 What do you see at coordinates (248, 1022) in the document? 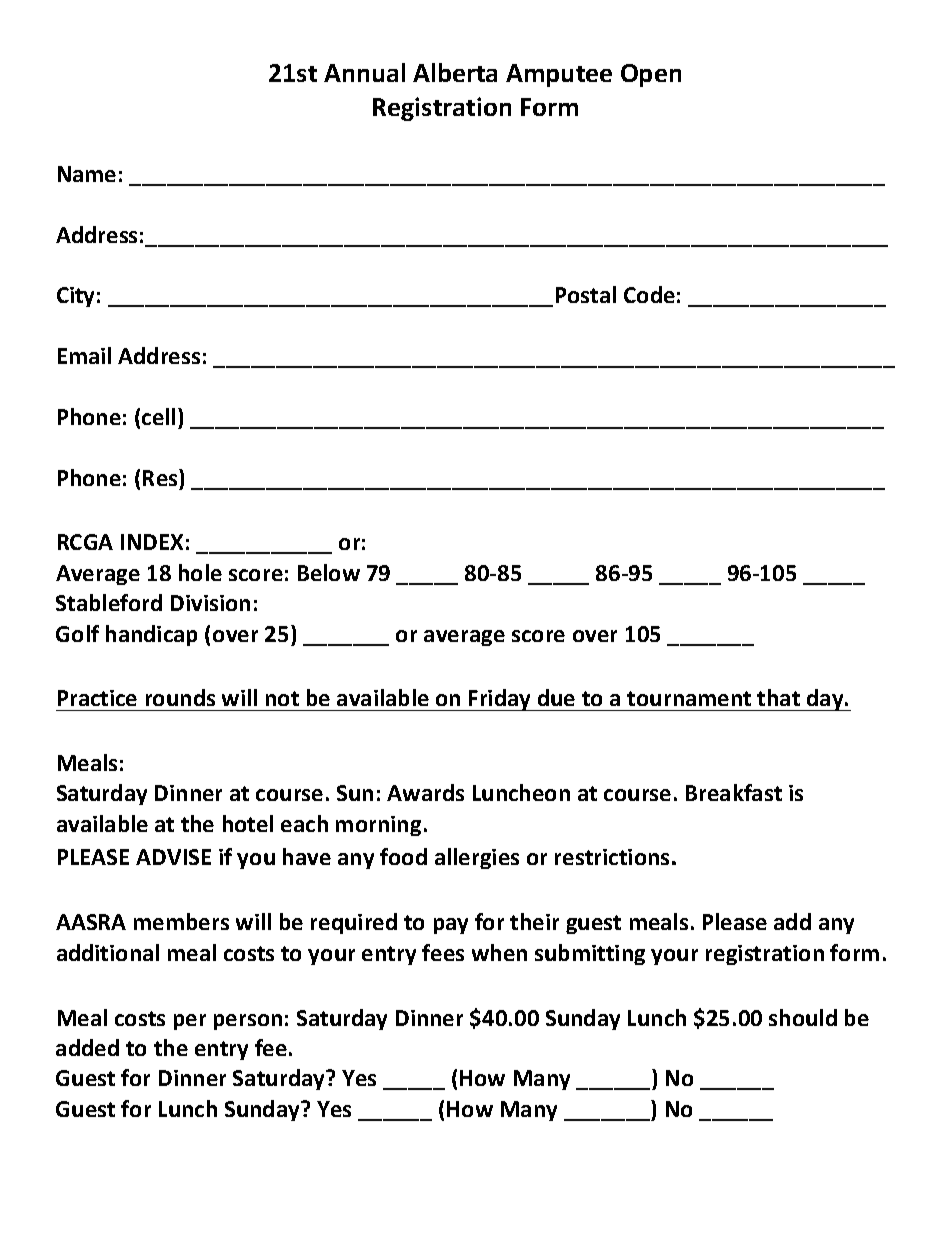
I see `person` at bounding box center [248, 1022].
